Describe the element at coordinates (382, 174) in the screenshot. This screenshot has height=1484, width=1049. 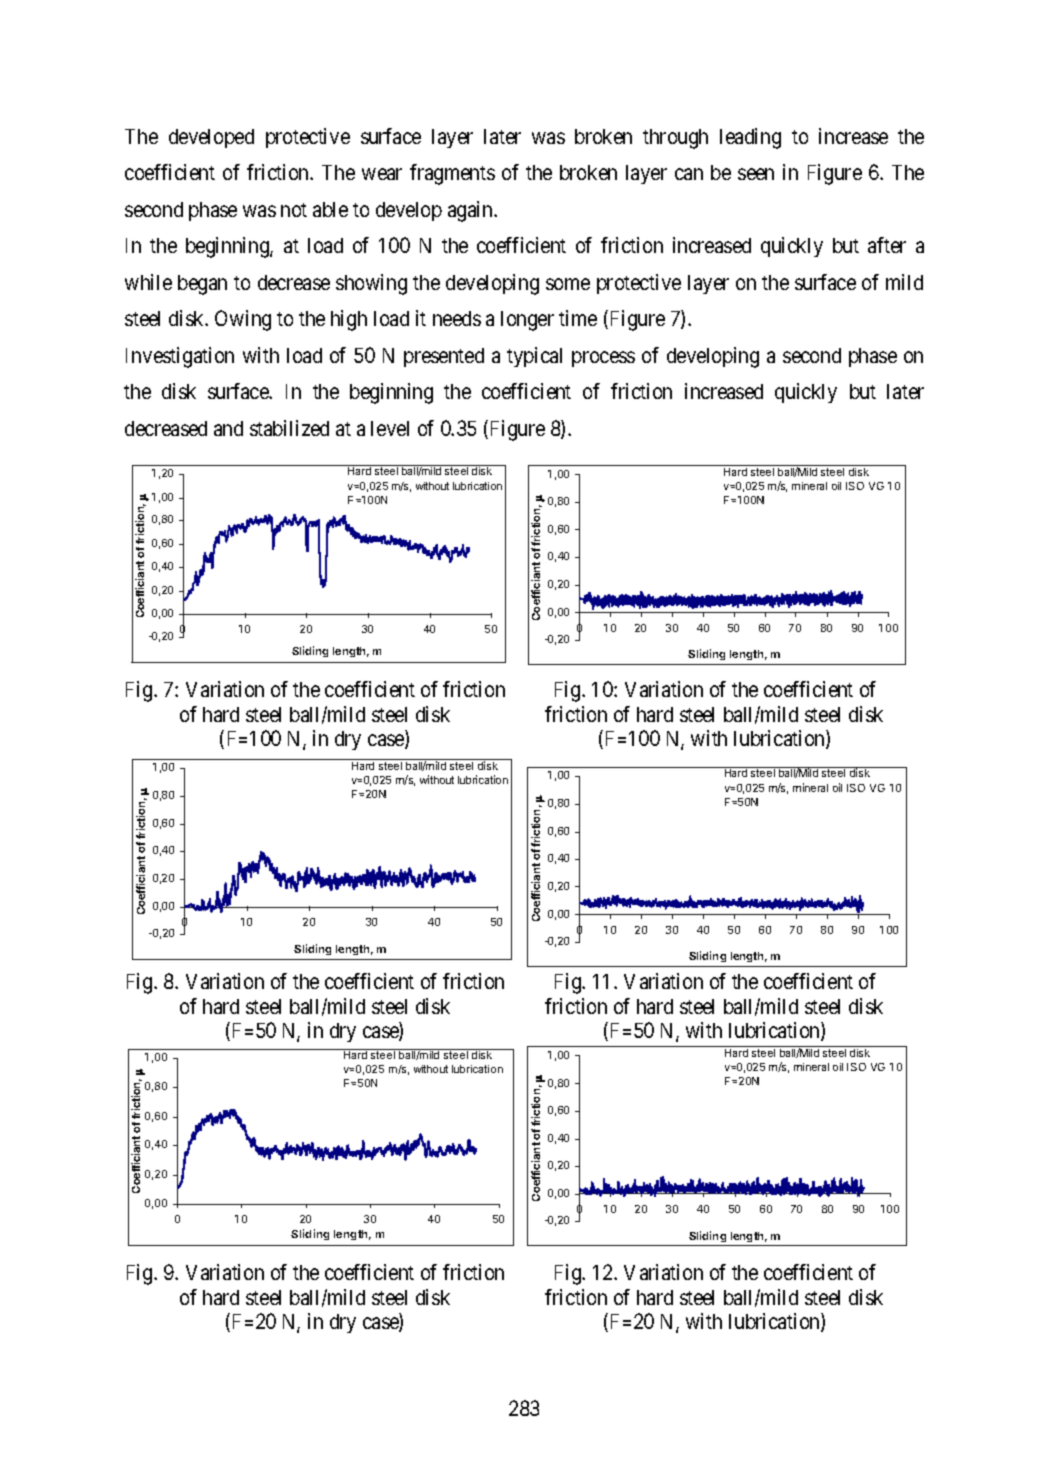
I see `wear` at that location.
